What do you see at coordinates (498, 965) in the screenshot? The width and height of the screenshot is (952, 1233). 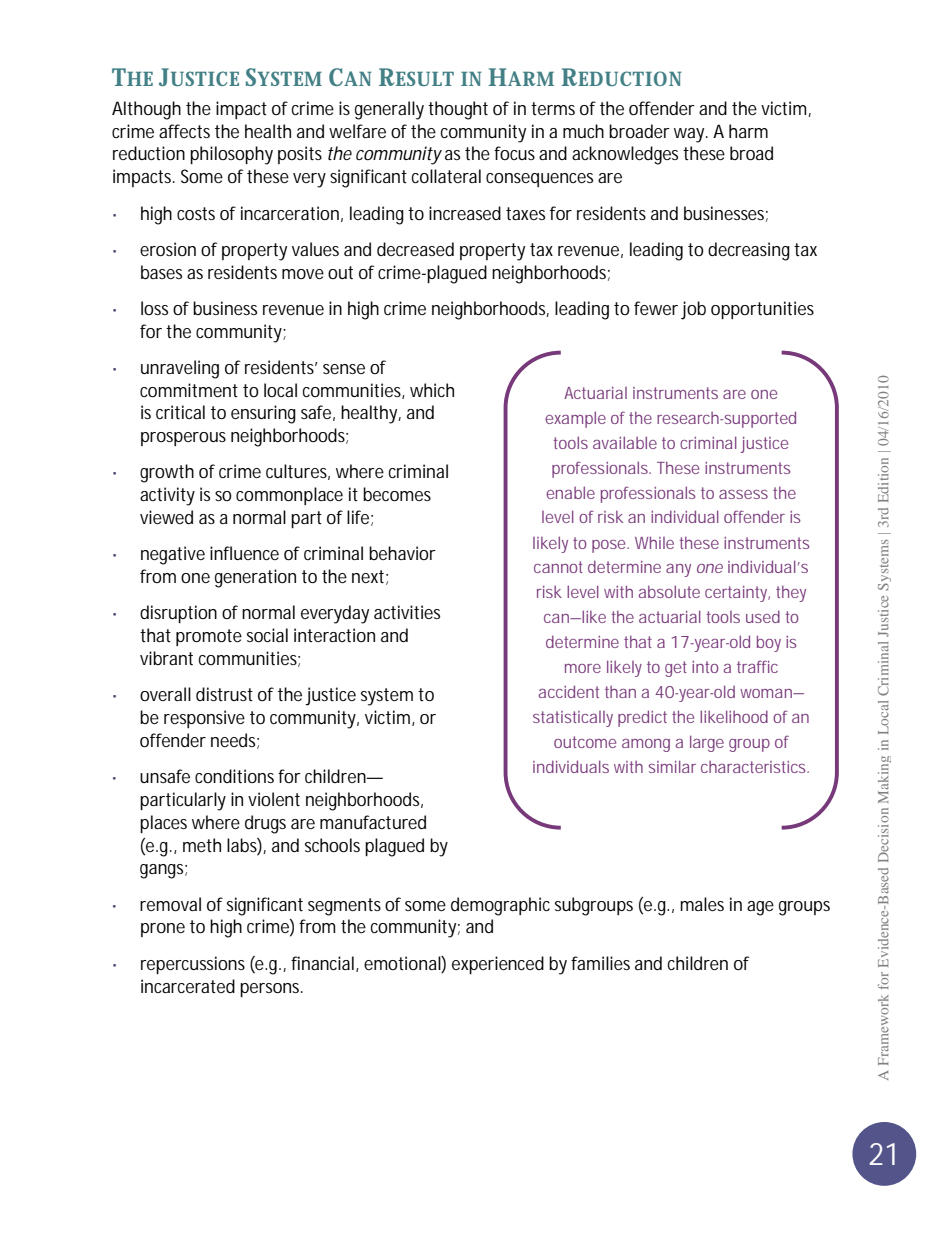 I see `experienced` at bounding box center [498, 965].
